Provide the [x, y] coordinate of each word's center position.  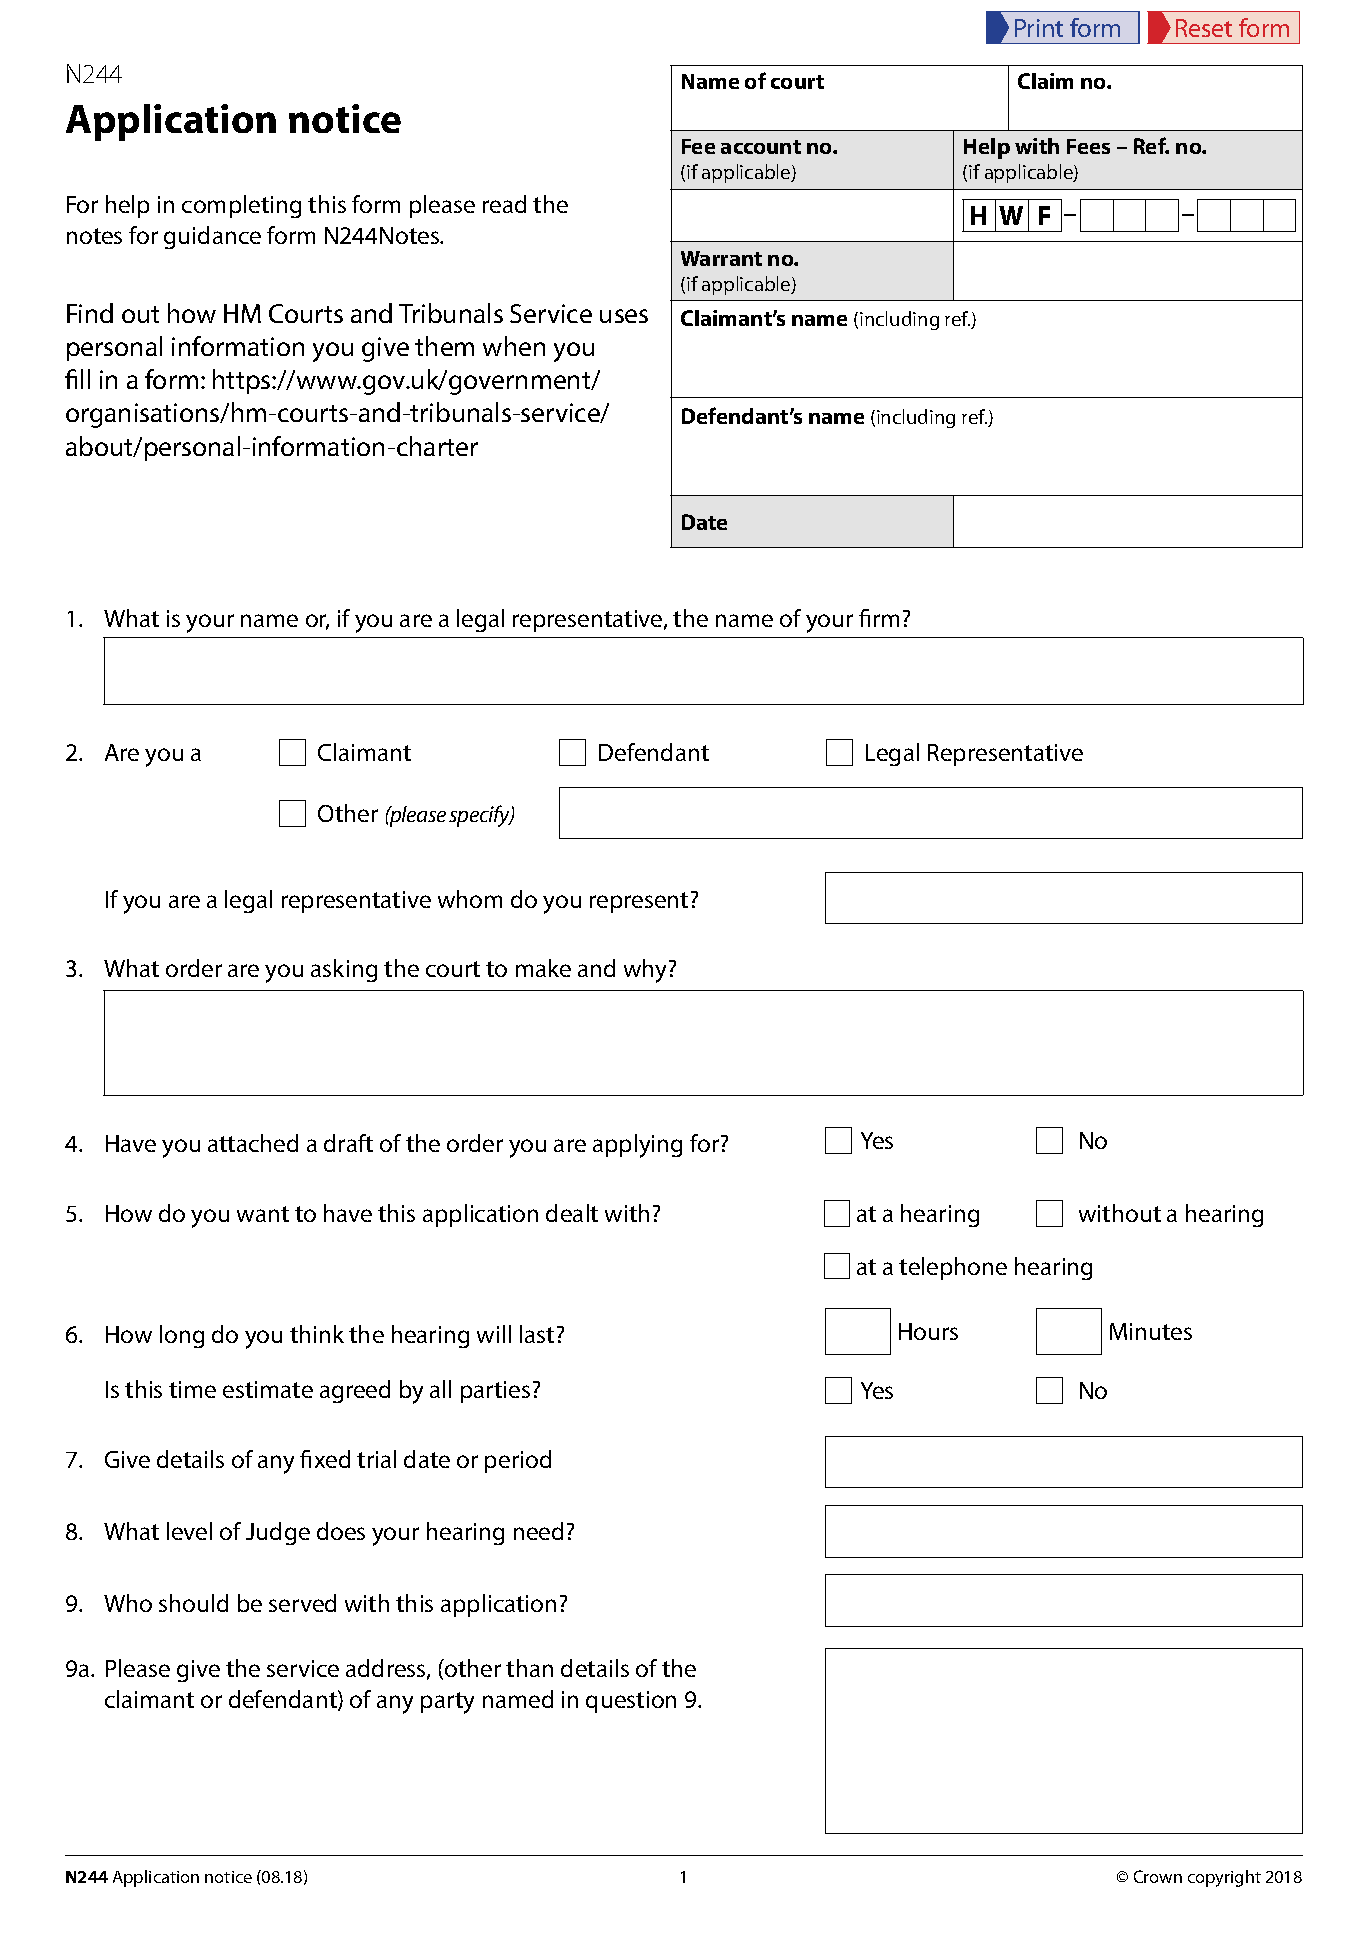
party [447, 1703]
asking [344, 970]
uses [624, 316]
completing [241, 206]
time [192, 1389]
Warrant [721, 258]
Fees [1088, 146]
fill [77, 379]
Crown [1158, 1876]
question [631, 1702]
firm [879, 618]
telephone [953, 1268]
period [518, 1461]
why [647, 971]
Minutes [1151, 1331]
